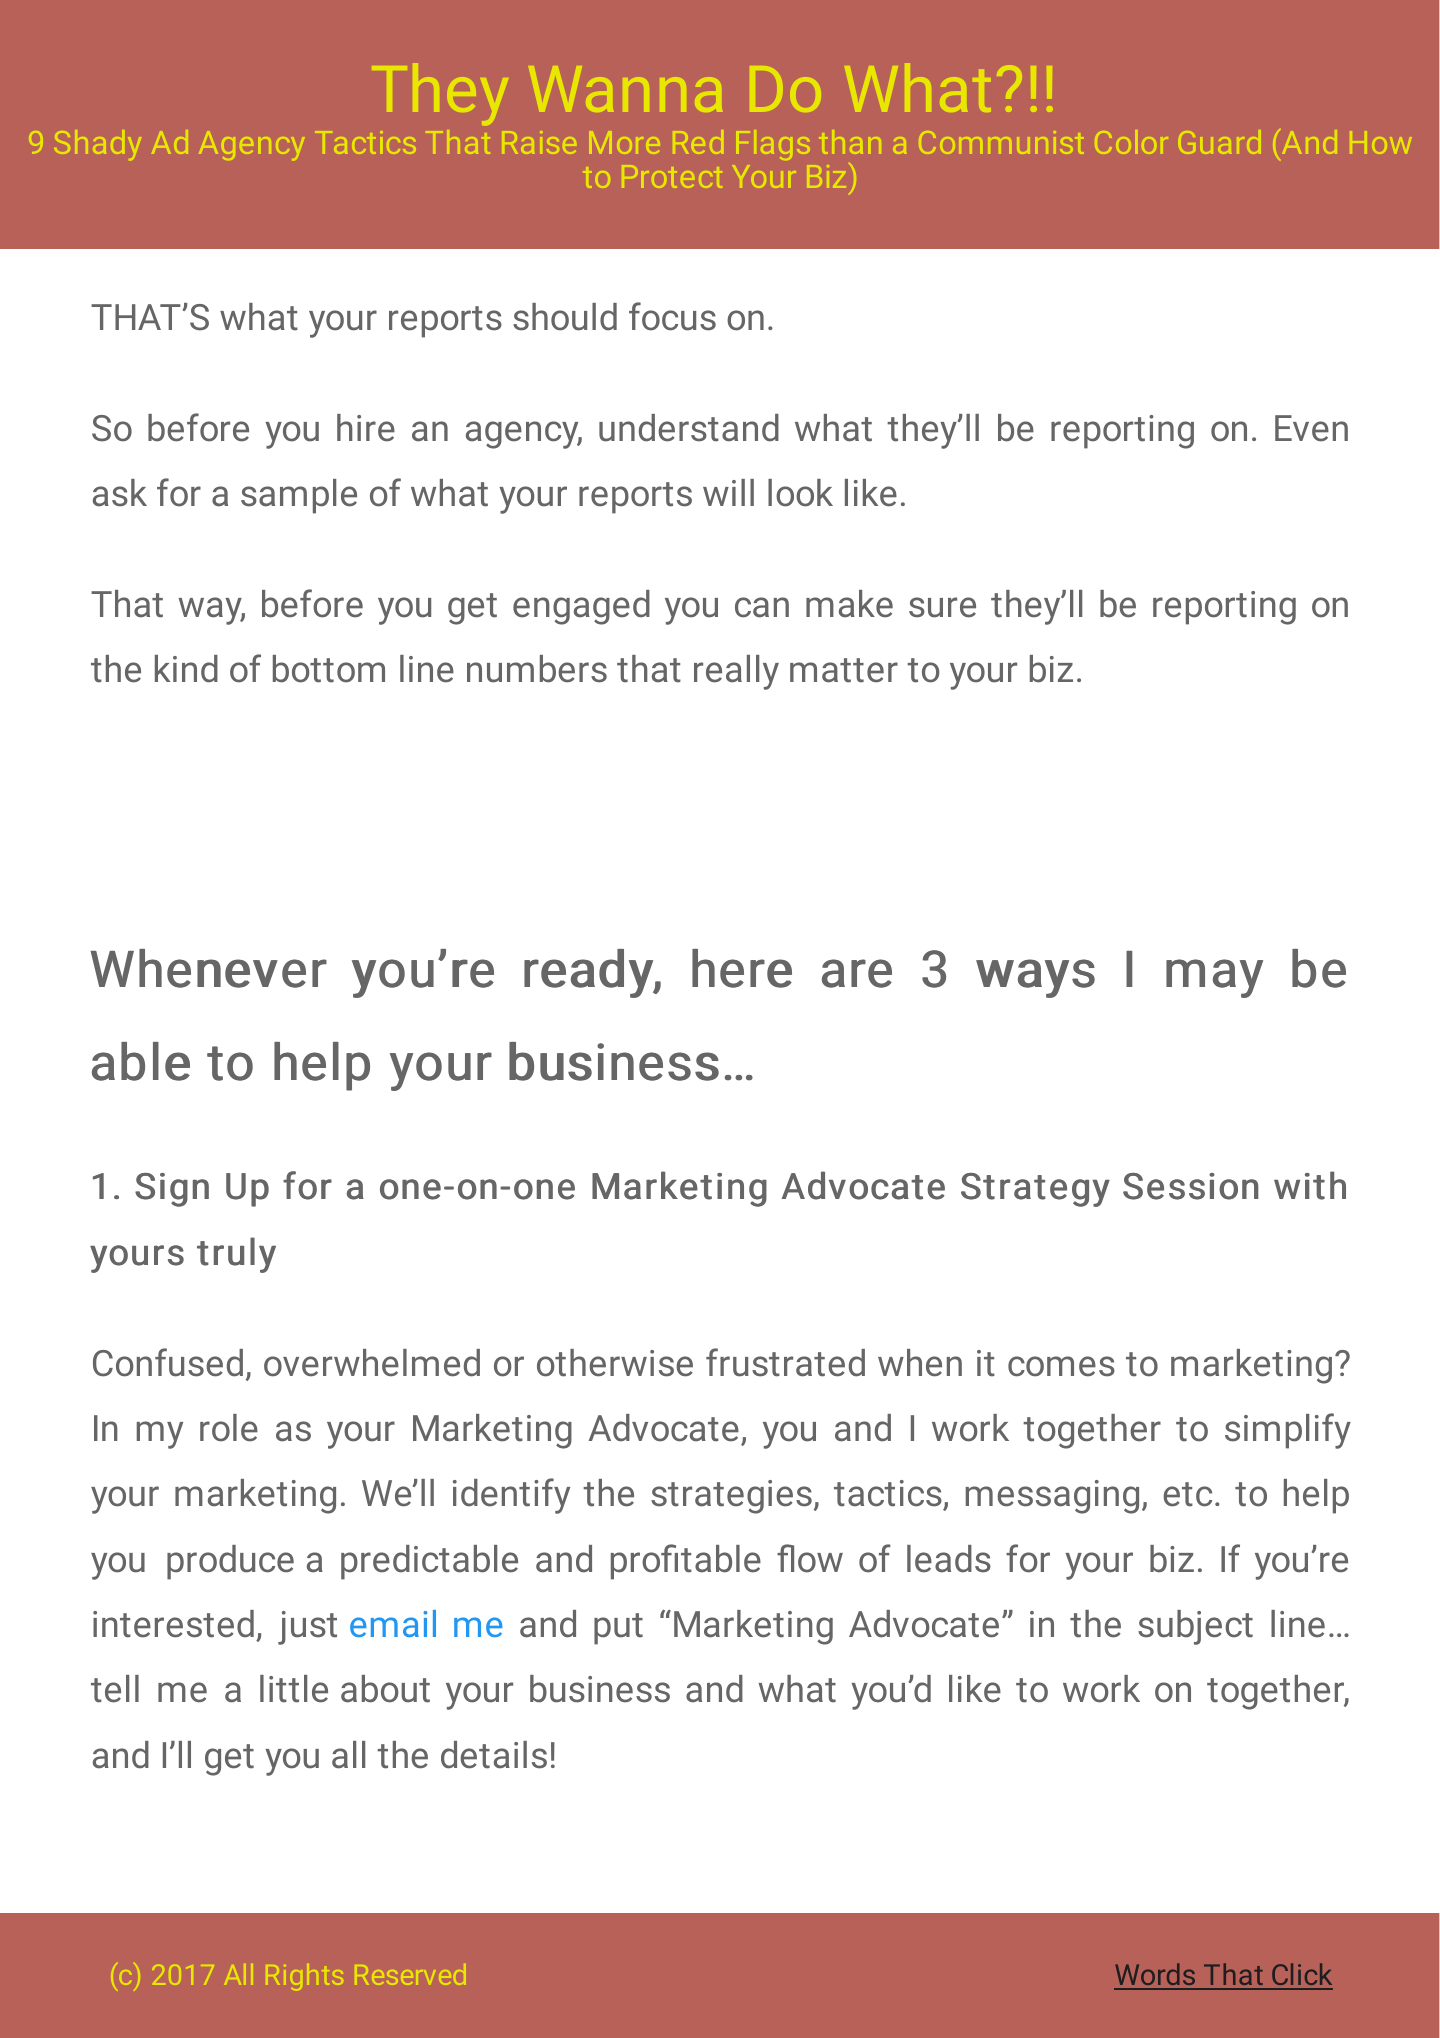 The image size is (1440, 2038). Describe the element at coordinates (1061, 1366) in the page. I see `comes` at that location.
